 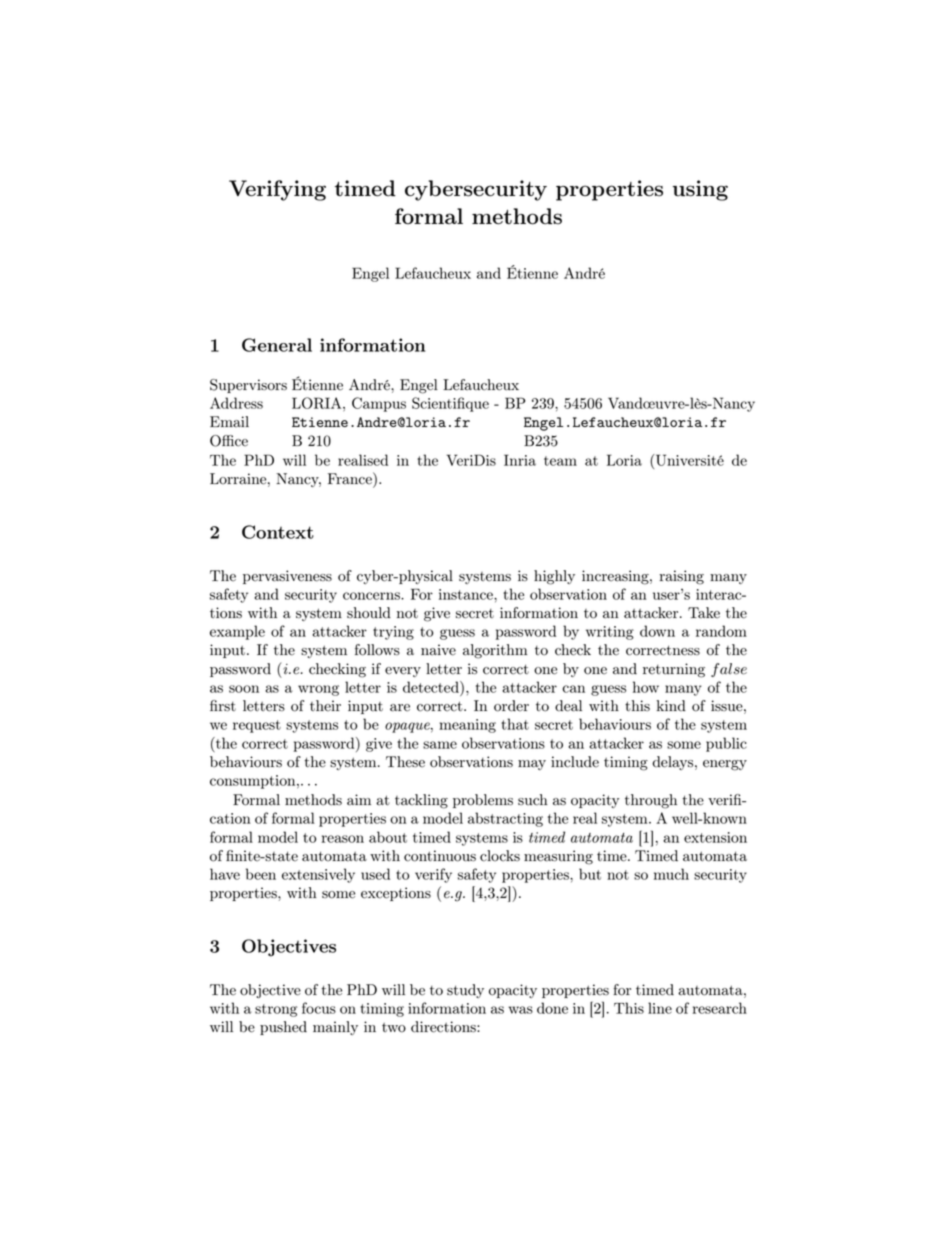 I want to click on problems, so click(x=483, y=801).
